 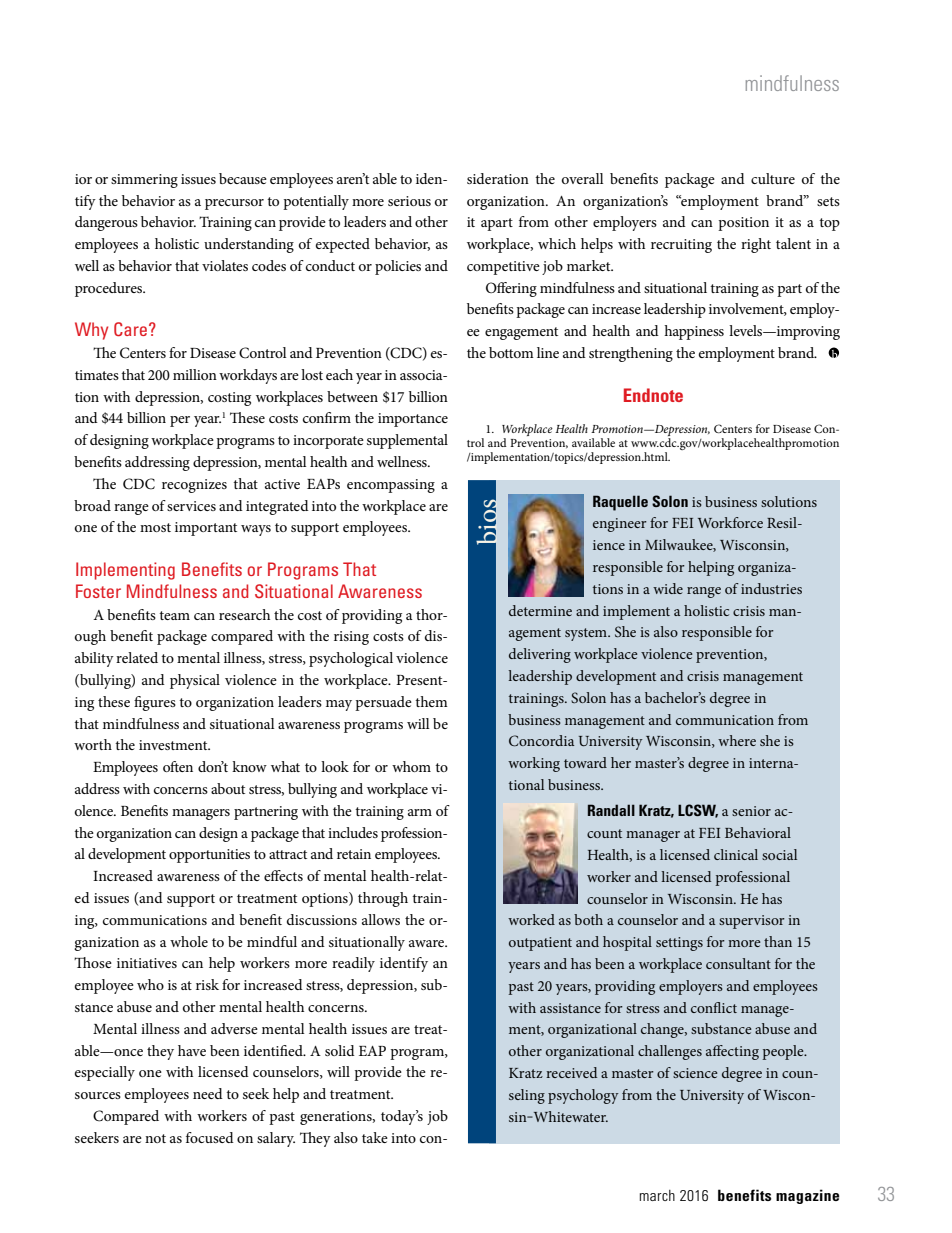 I want to click on focused, so click(x=210, y=1137).
